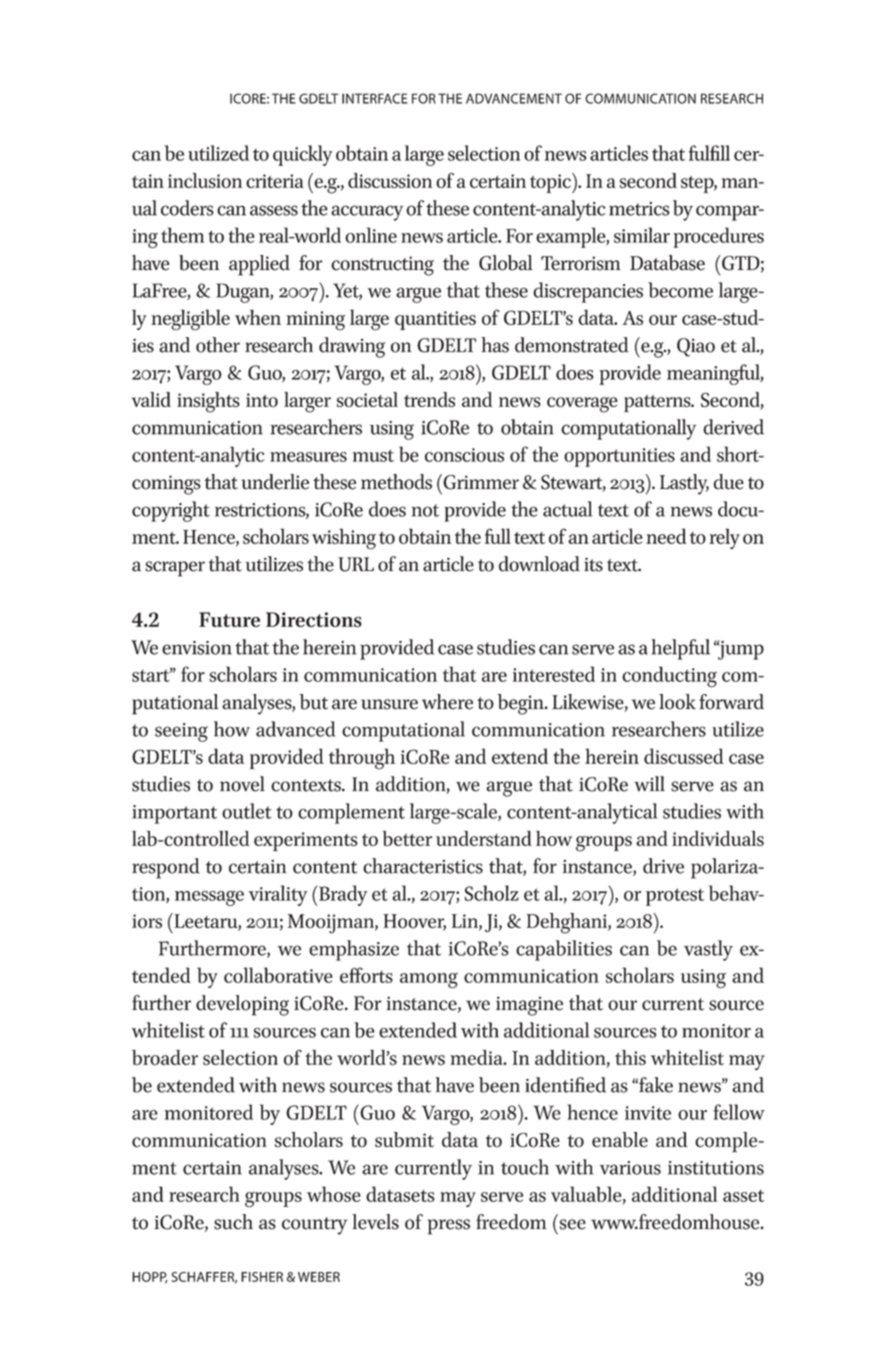 The image size is (896, 1345). What do you see at coordinates (275, 181) in the page?
I see `criteria` at bounding box center [275, 181].
